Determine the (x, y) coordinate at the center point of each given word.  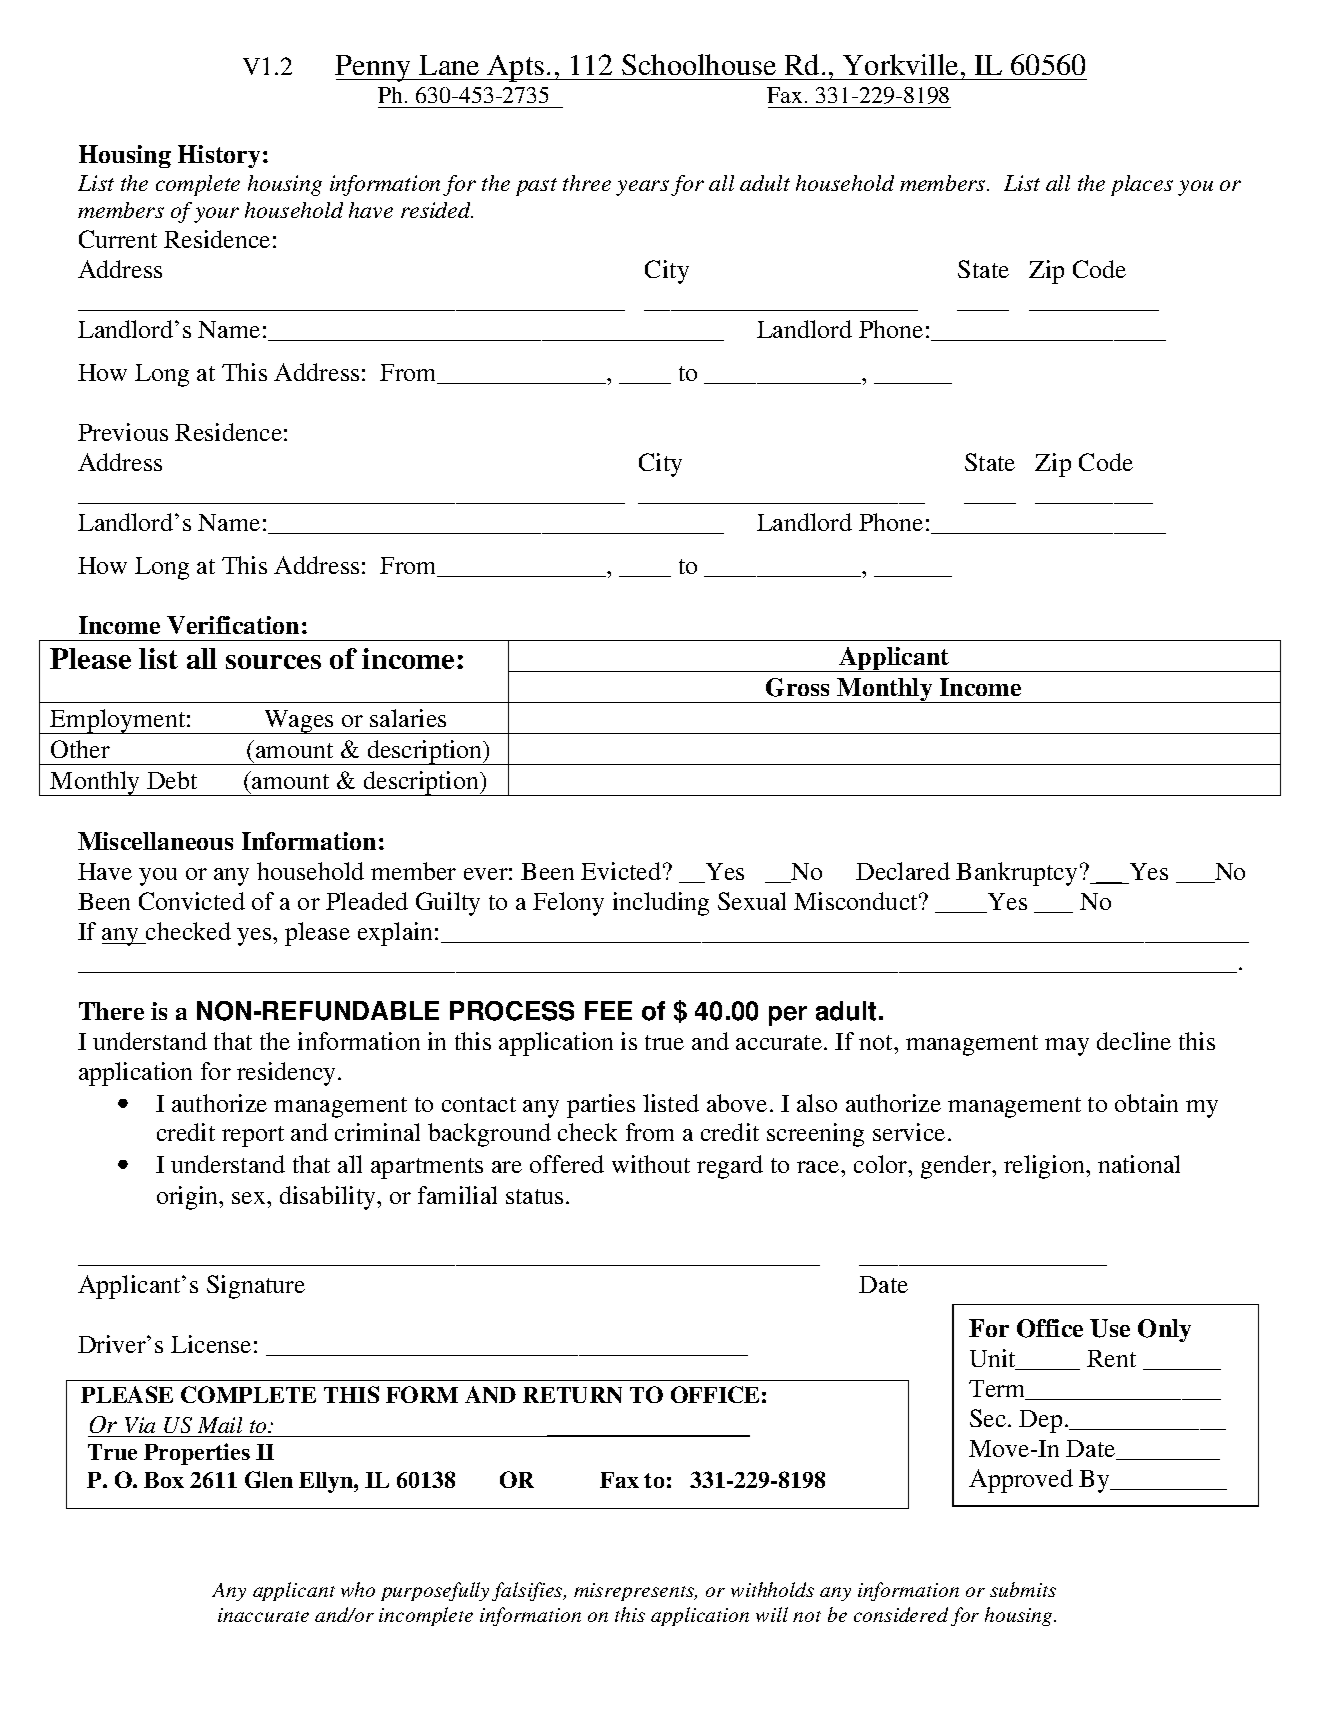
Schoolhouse (699, 64)
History (219, 156)
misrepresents (635, 1592)
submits (1023, 1589)
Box (164, 1480)
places (1142, 185)
